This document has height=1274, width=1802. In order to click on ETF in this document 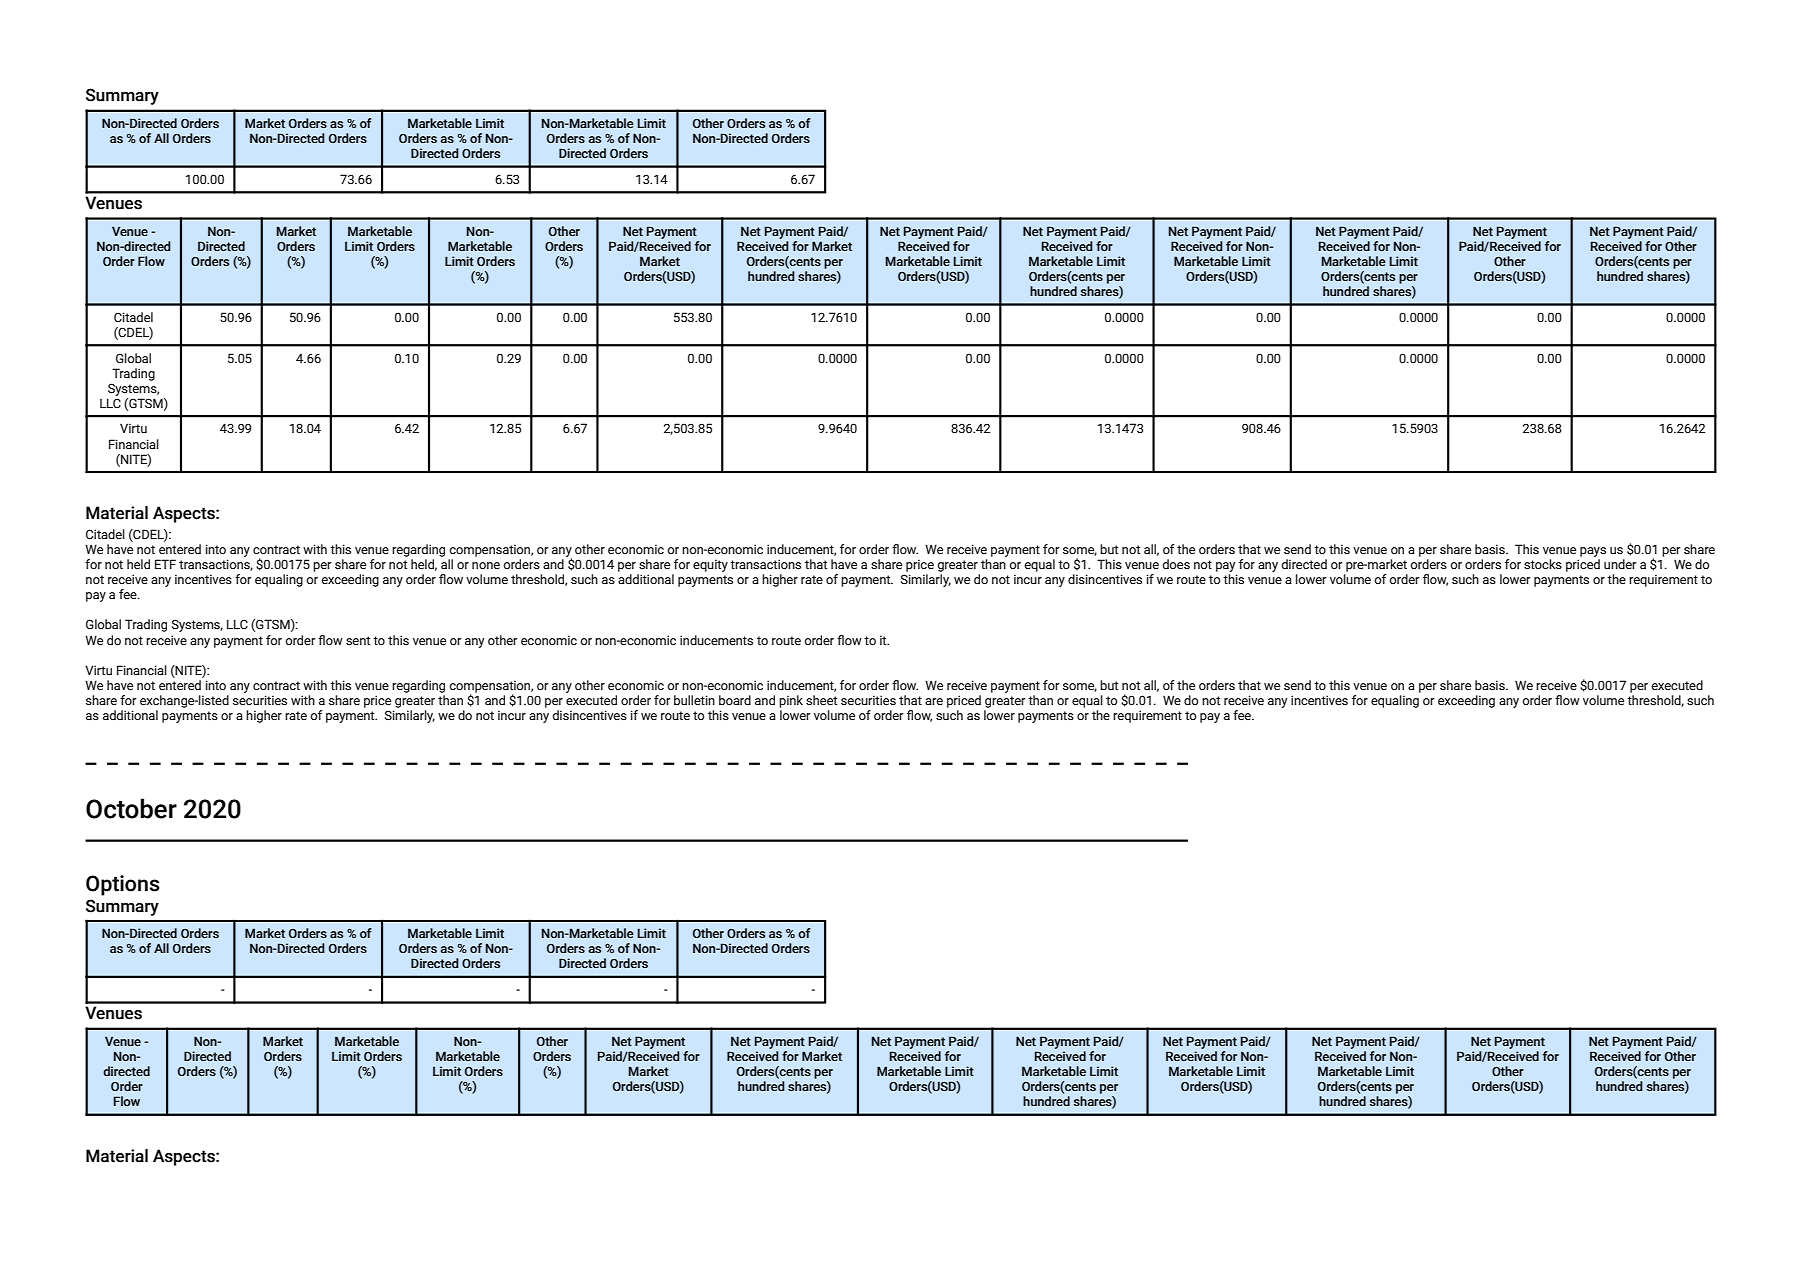, I will do `click(165, 564)`.
